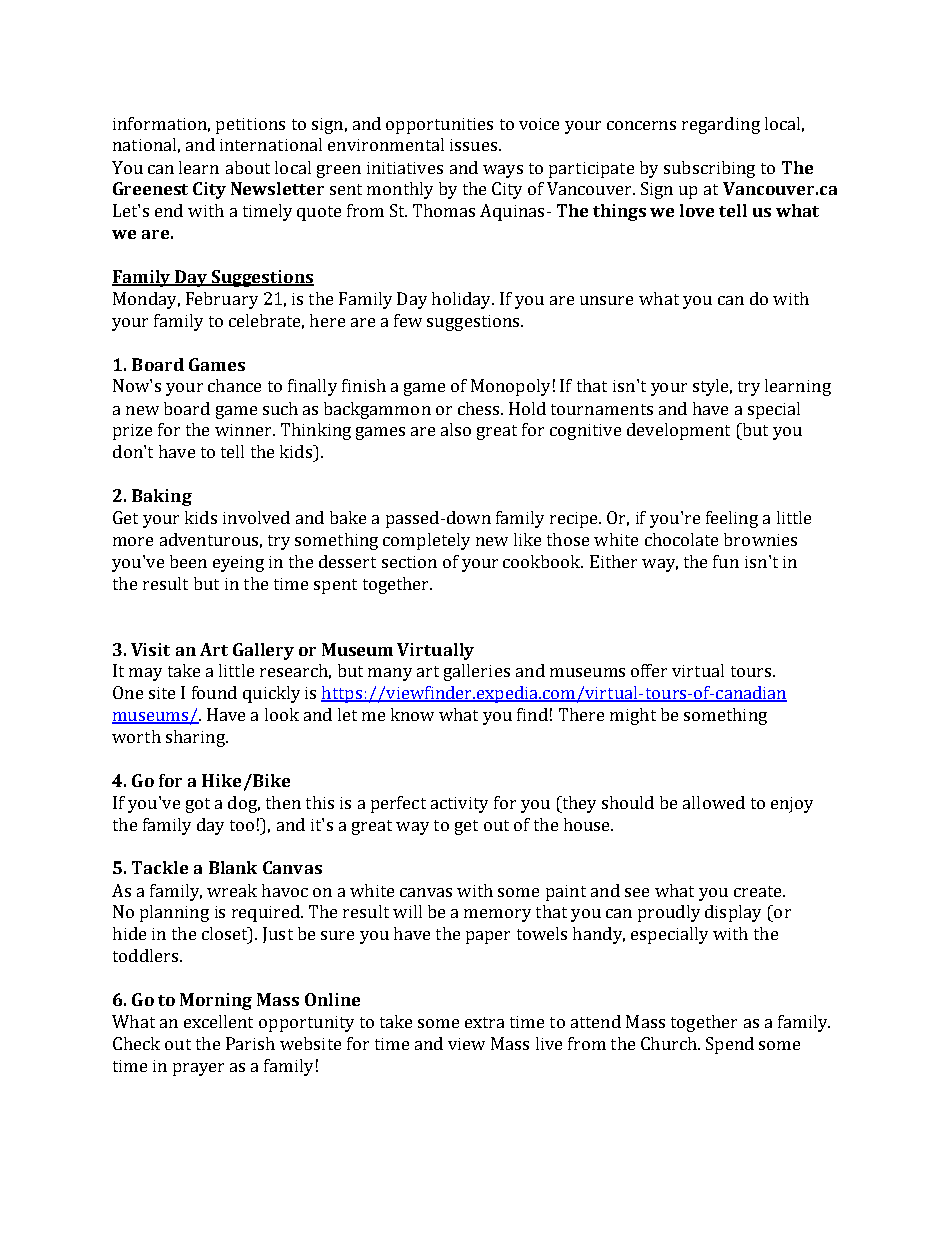 The width and height of the screenshot is (952, 1233). What do you see at coordinates (709, 169) in the screenshot?
I see `subscribing` at bounding box center [709, 169].
